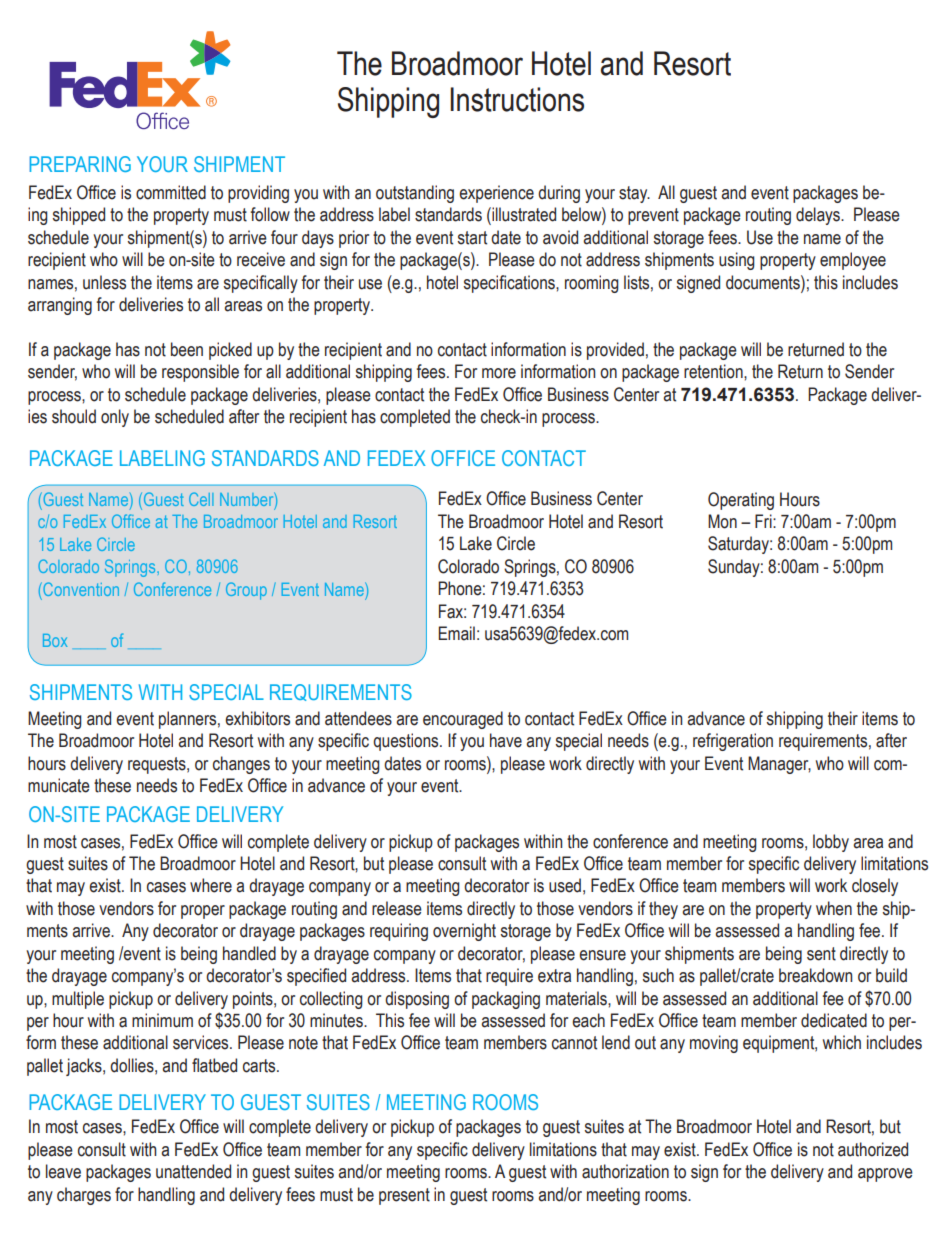 This screenshot has width=952, height=1233. Describe the element at coordinates (499, 373) in the screenshot. I see `more` at that location.
